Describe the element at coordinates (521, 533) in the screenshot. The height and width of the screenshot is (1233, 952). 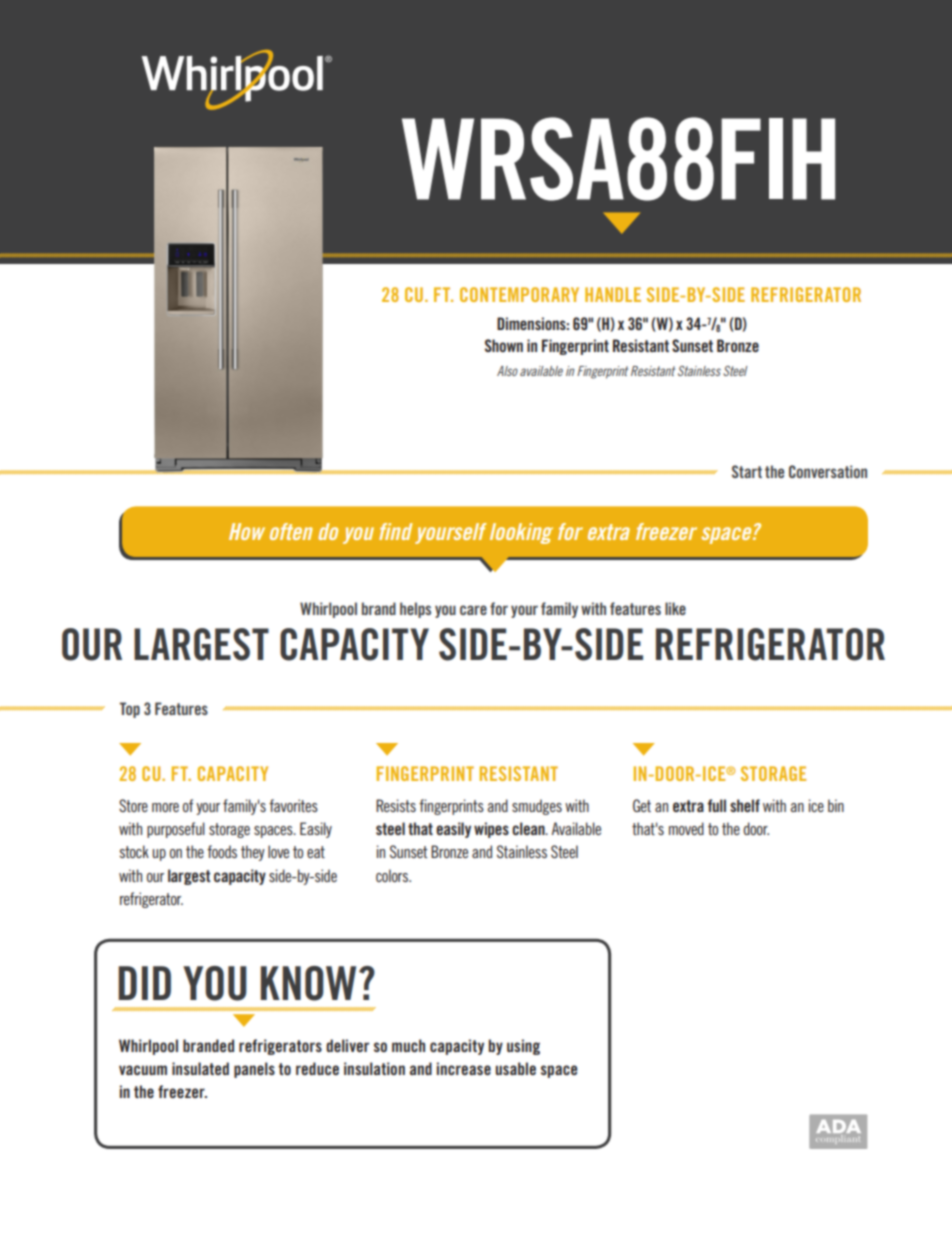
I see `looking` at that location.
